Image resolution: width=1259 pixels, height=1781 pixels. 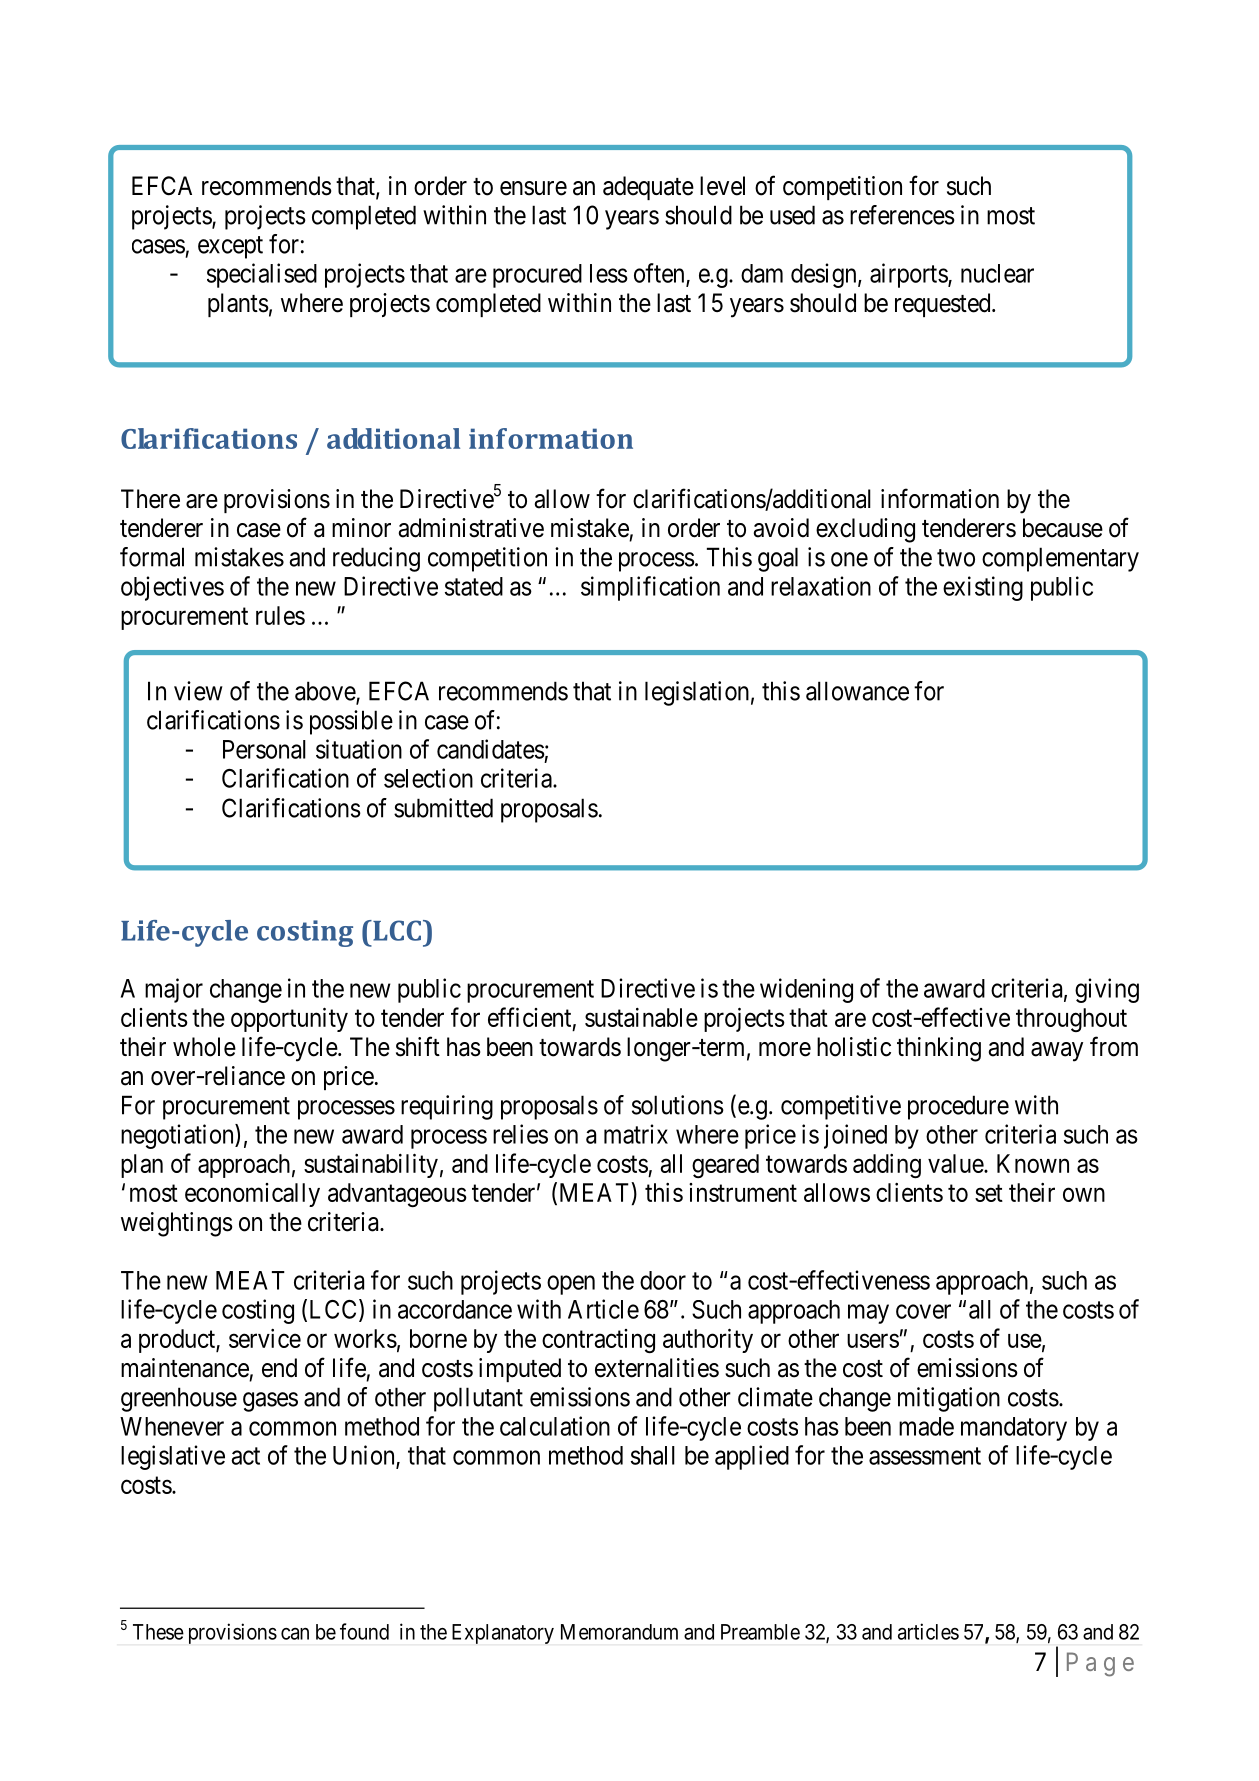 What do you see at coordinates (326, 692) in the page?
I see `above` at bounding box center [326, 692].
